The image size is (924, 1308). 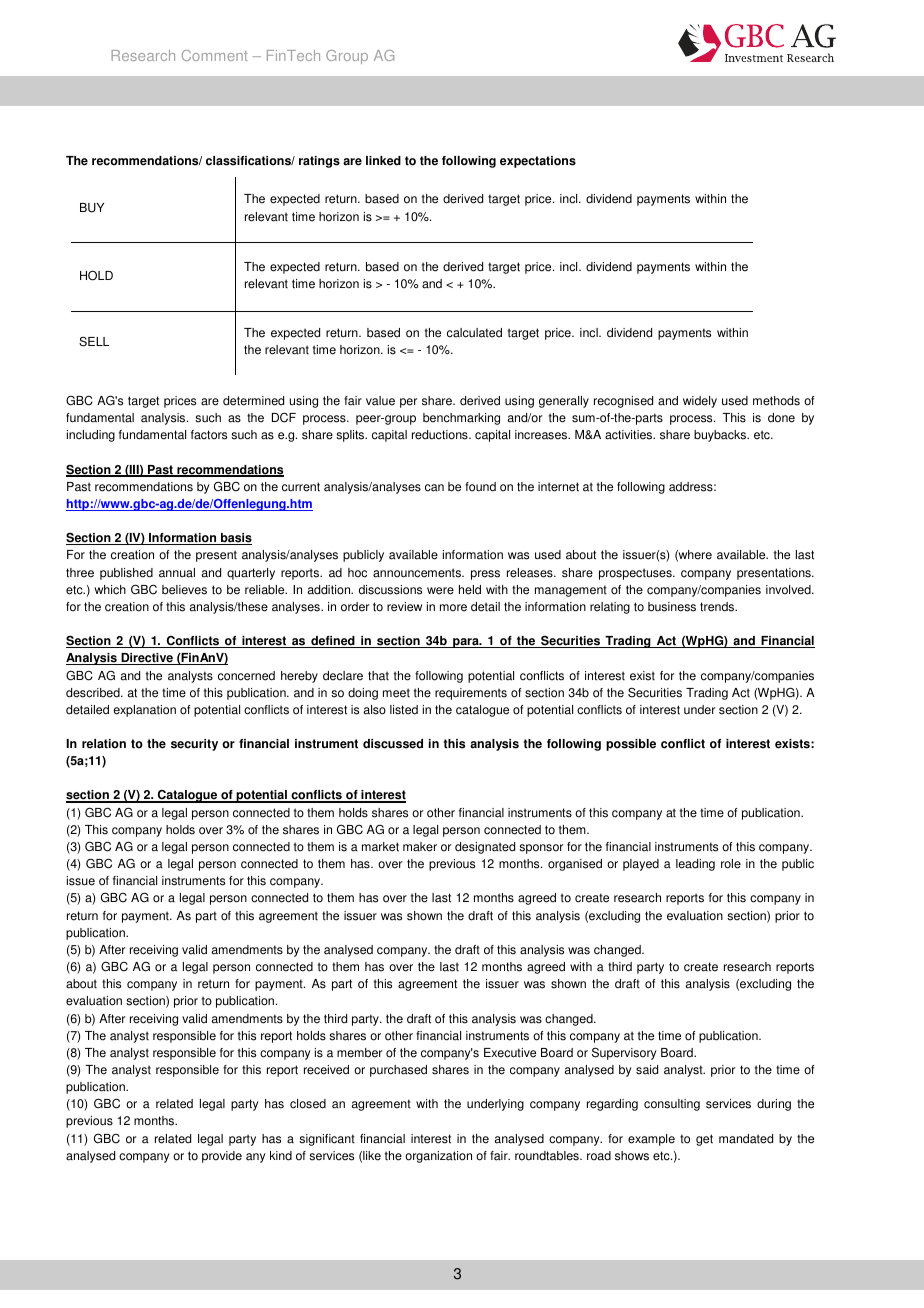 What do you see at coordinates (383, 161) in the screenshot?
I see `linked` at bounding box center [383, 161].
